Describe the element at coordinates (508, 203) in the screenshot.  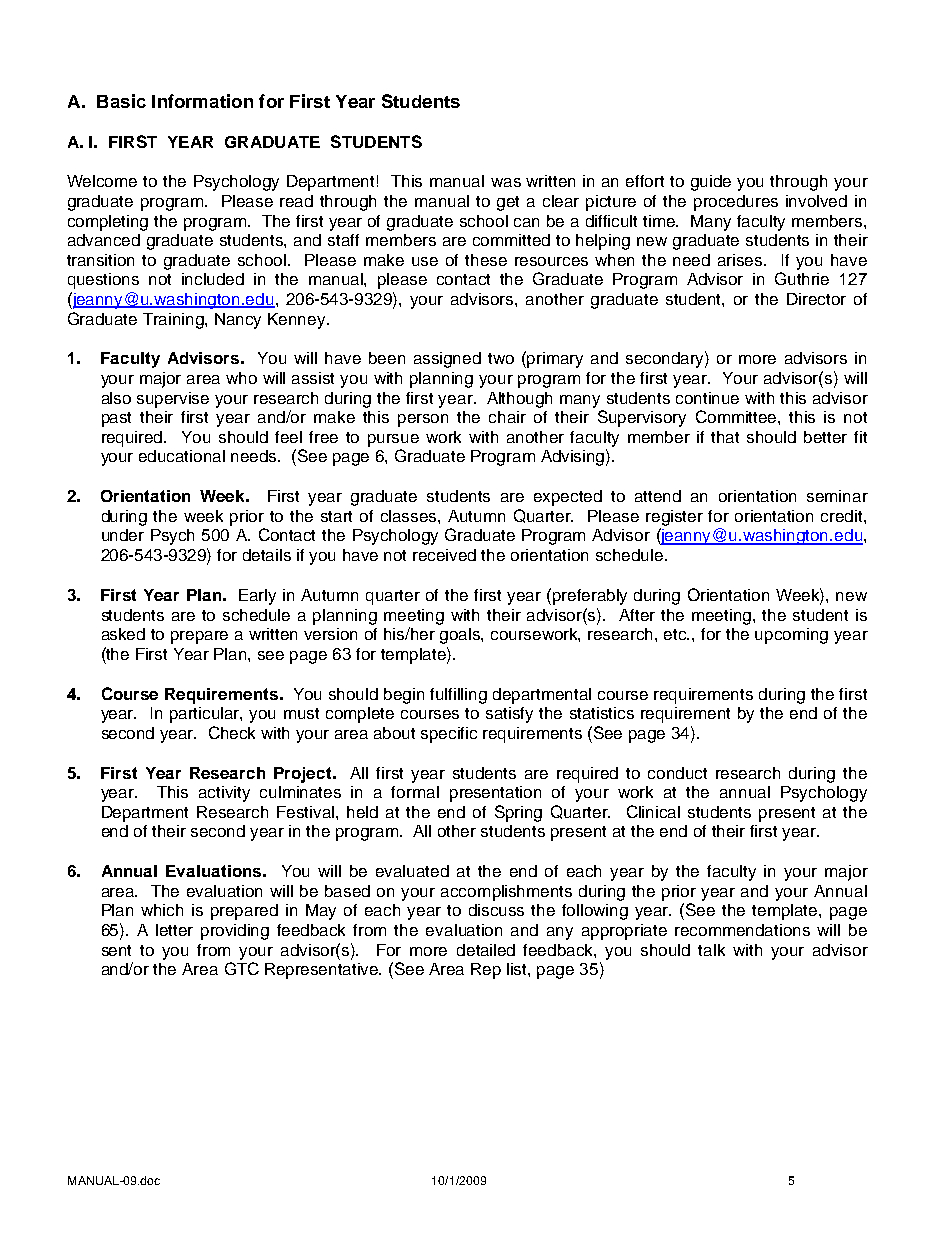
I see `get` at that location.
